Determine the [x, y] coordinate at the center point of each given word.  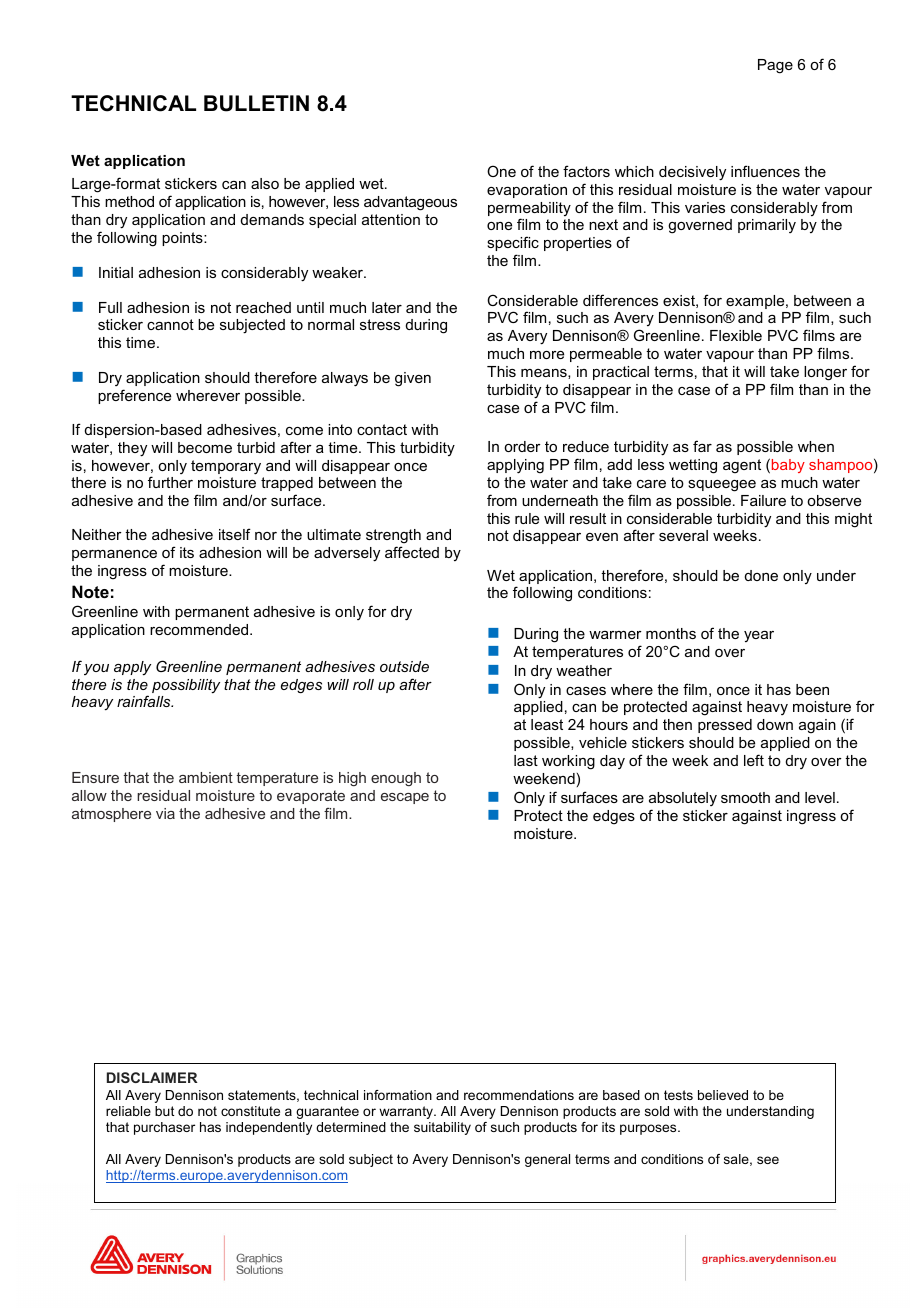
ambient [206, 777]
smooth [745, 797]
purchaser [164, 1128]
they [132, 449]
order [522, 446]
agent [742, 466]
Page [775, 66]
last [526, 760]
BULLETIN [256, 103]
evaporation [527, 191]
